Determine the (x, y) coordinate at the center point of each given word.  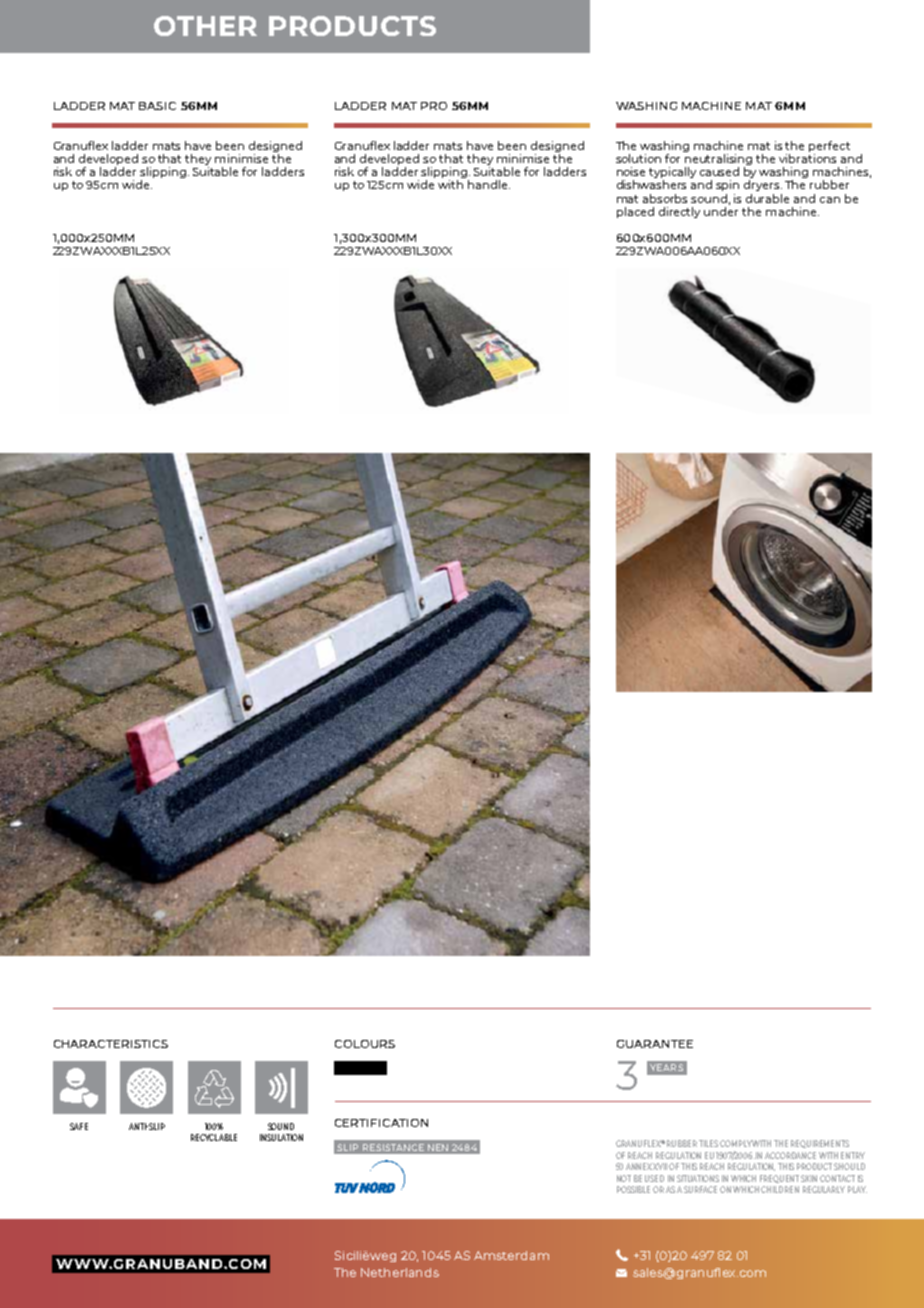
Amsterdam (511, 1255)
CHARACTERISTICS (111, 1044)
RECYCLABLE (214, 1137)
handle (489, 184)
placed (635, 212)
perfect (829, 146)
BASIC (157, 106)
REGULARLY (824, 1189)
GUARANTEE (655, 1044)
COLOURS (365, 1044)
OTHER (205, 26)
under (721, 211)
